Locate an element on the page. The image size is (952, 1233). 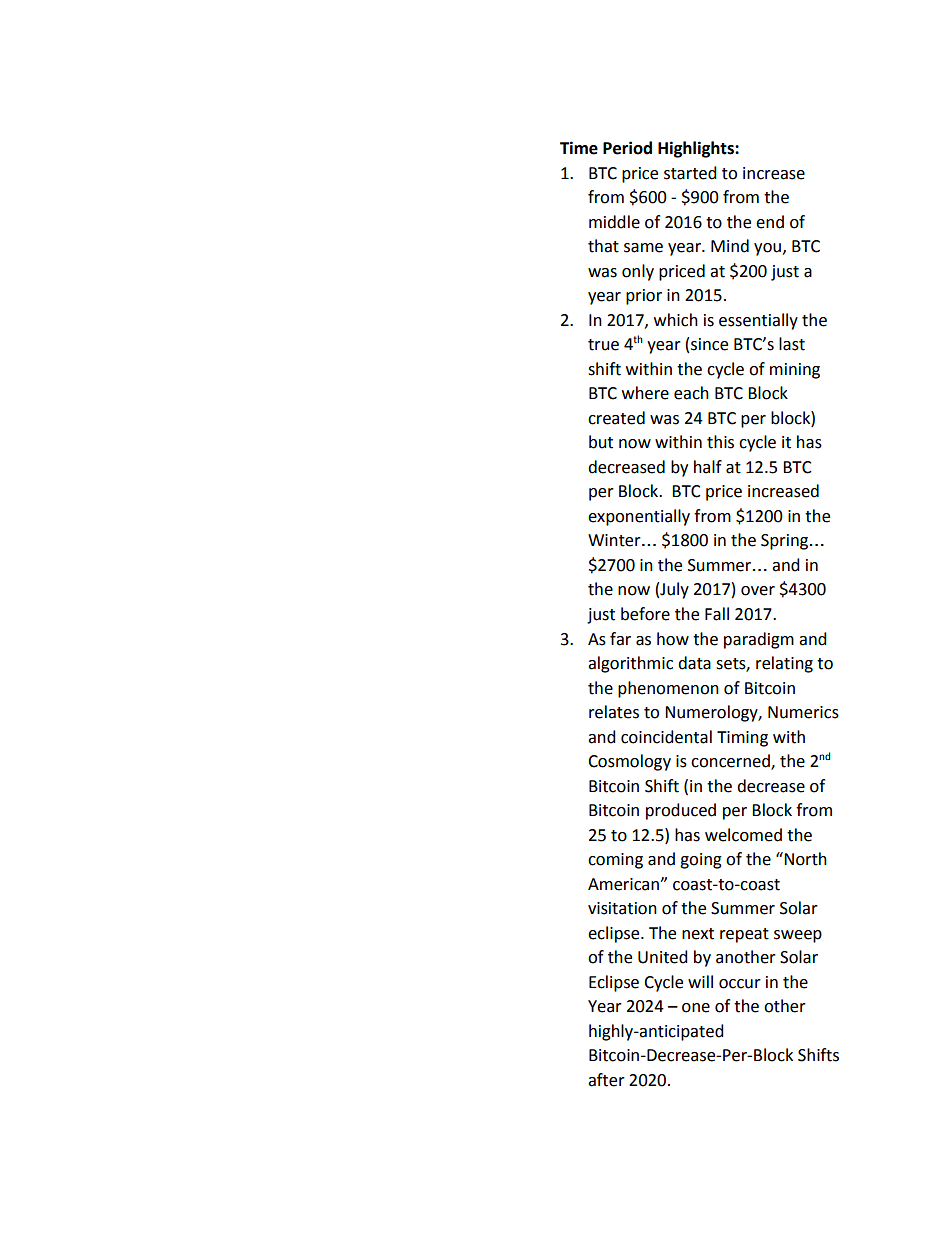
after is located at coordinates (606, 1080).
